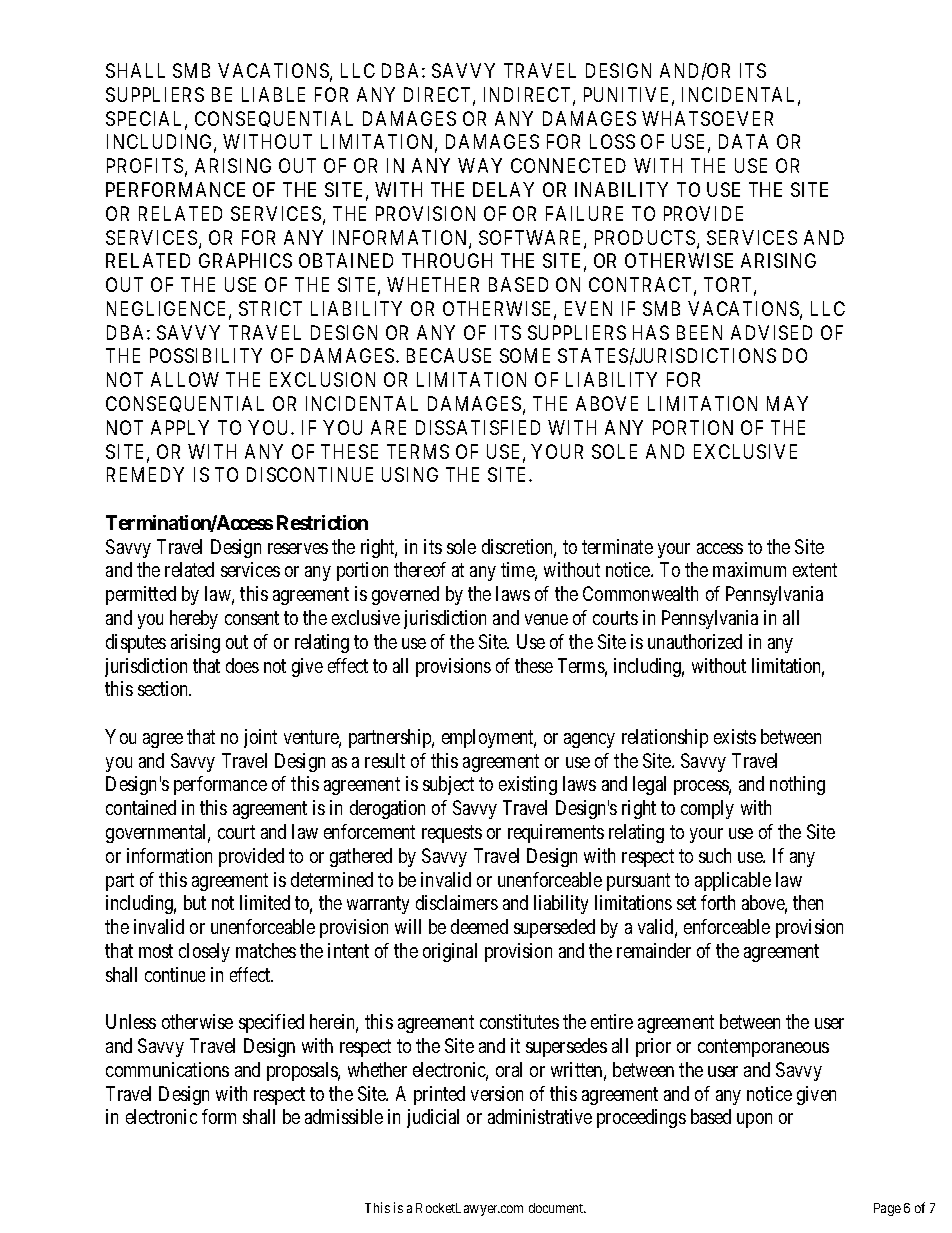  What do you see at coordinates (145, 474) in the page?
I see `REMEDY` at bounding box center [145, 474].
